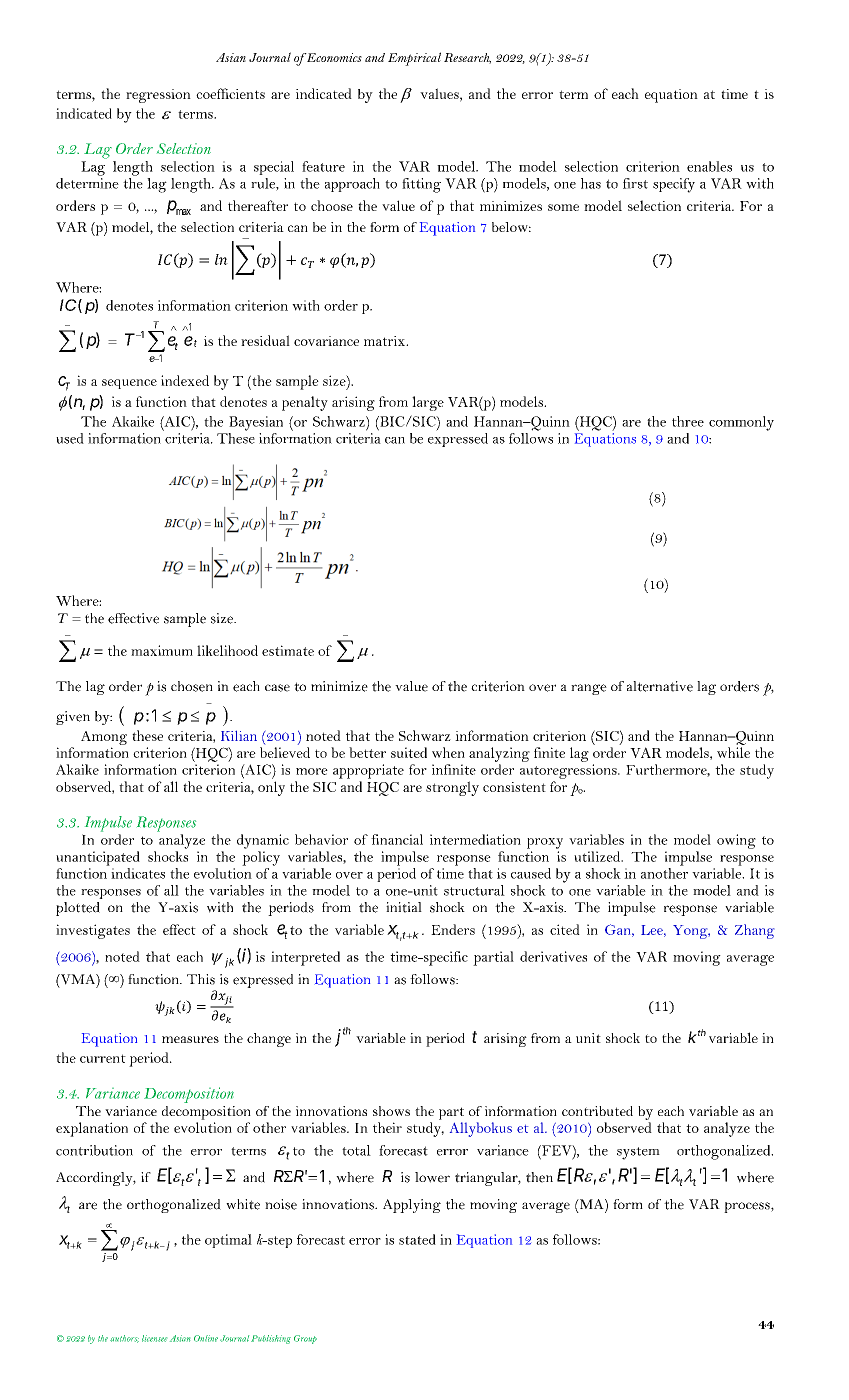 The image size is (849, 1400). I want to click on This, so click(201, 979).
